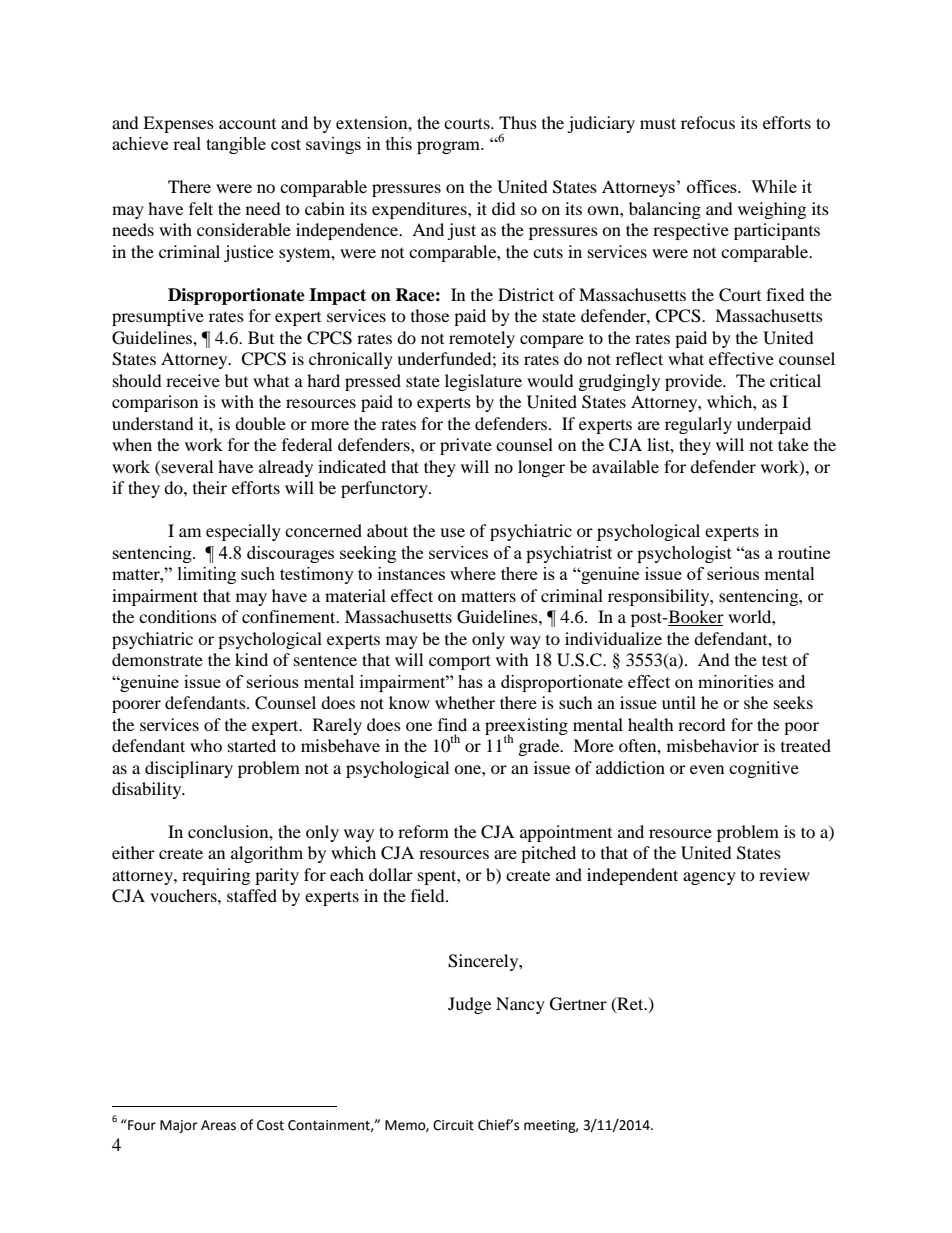 This screenshot has width=952, height=1233. What do you see at coordinates (736, 681) in the screenshot?
I see `minorities` at bounding box center [736, 681].
